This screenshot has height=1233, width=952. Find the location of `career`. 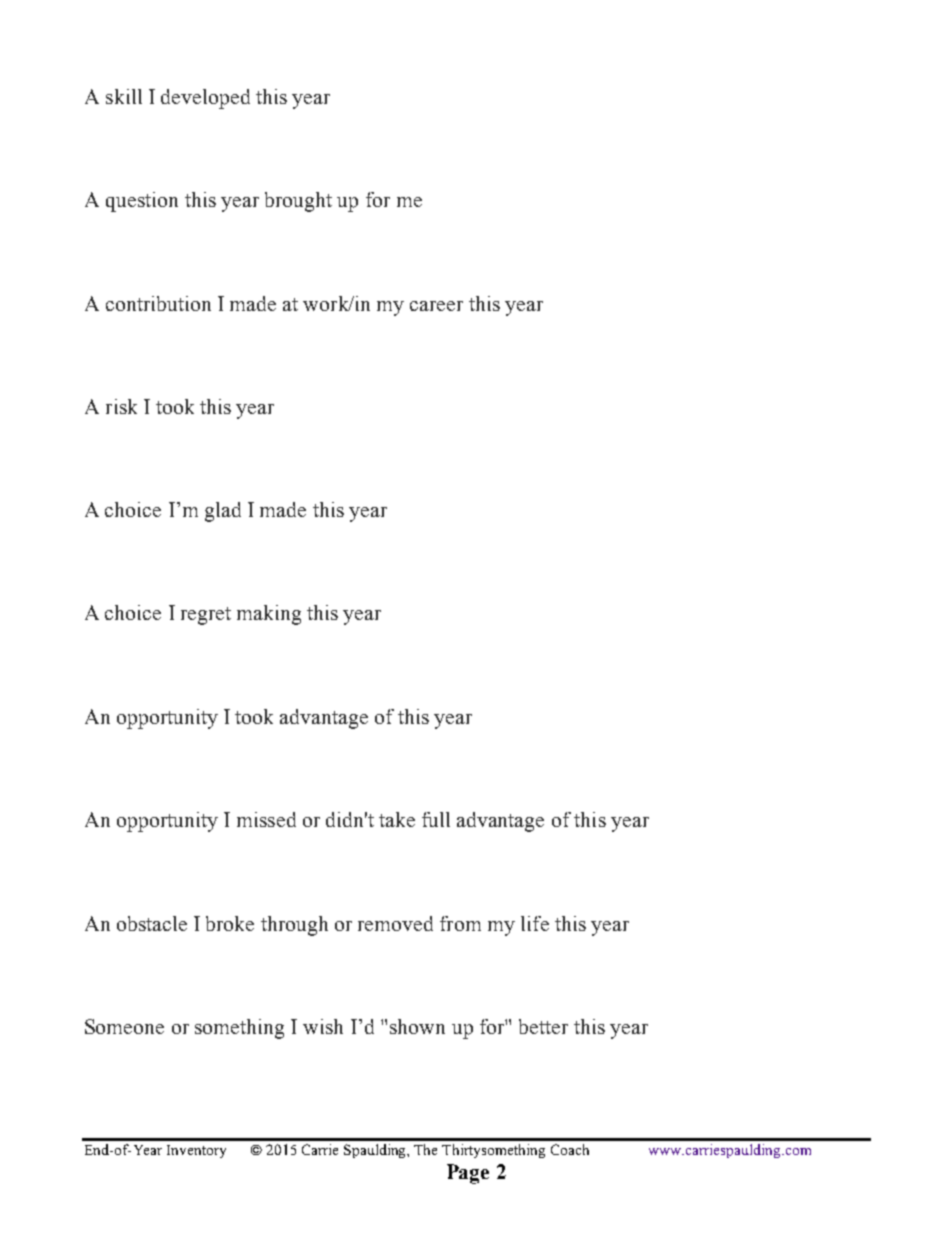

career is located at coordinates (436, 306).
